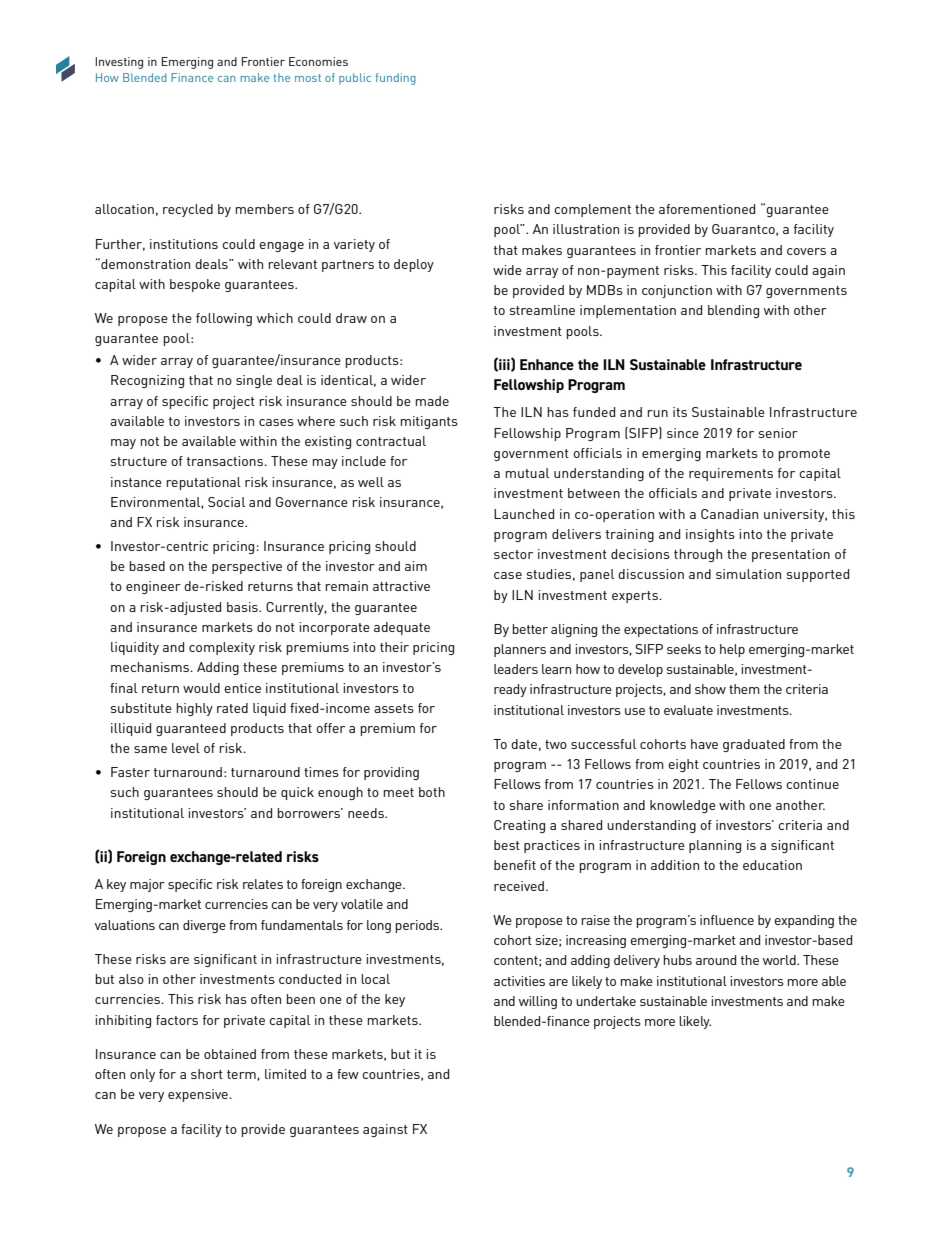 Image resolution: width=952 pixels, height=1233 pixels. What do you see at coordinates (130, 772) in the image?
I see `Faster` at bounding box center [130, 772].
